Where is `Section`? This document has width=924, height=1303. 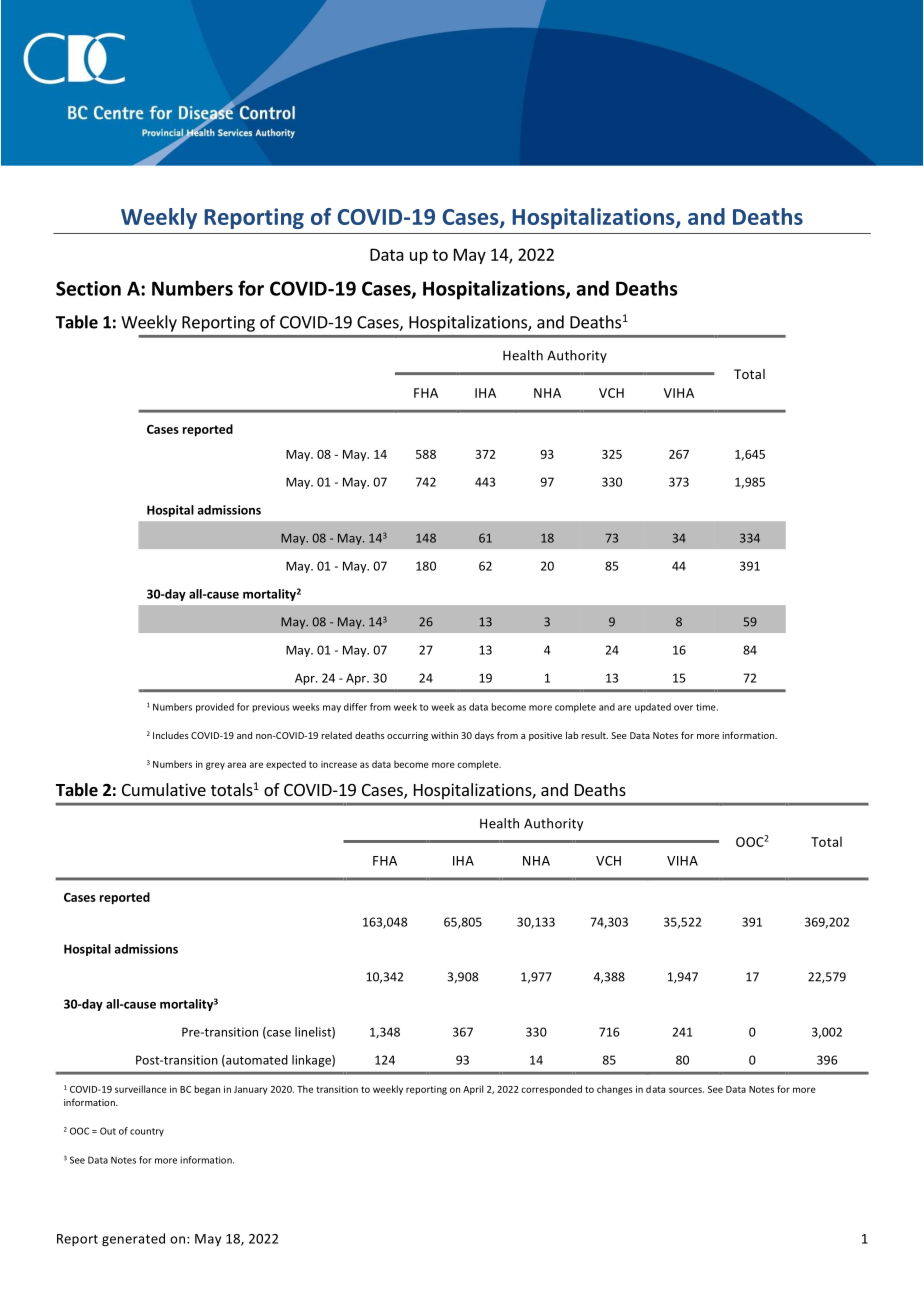
Section is located at coordinates (88, 288).
